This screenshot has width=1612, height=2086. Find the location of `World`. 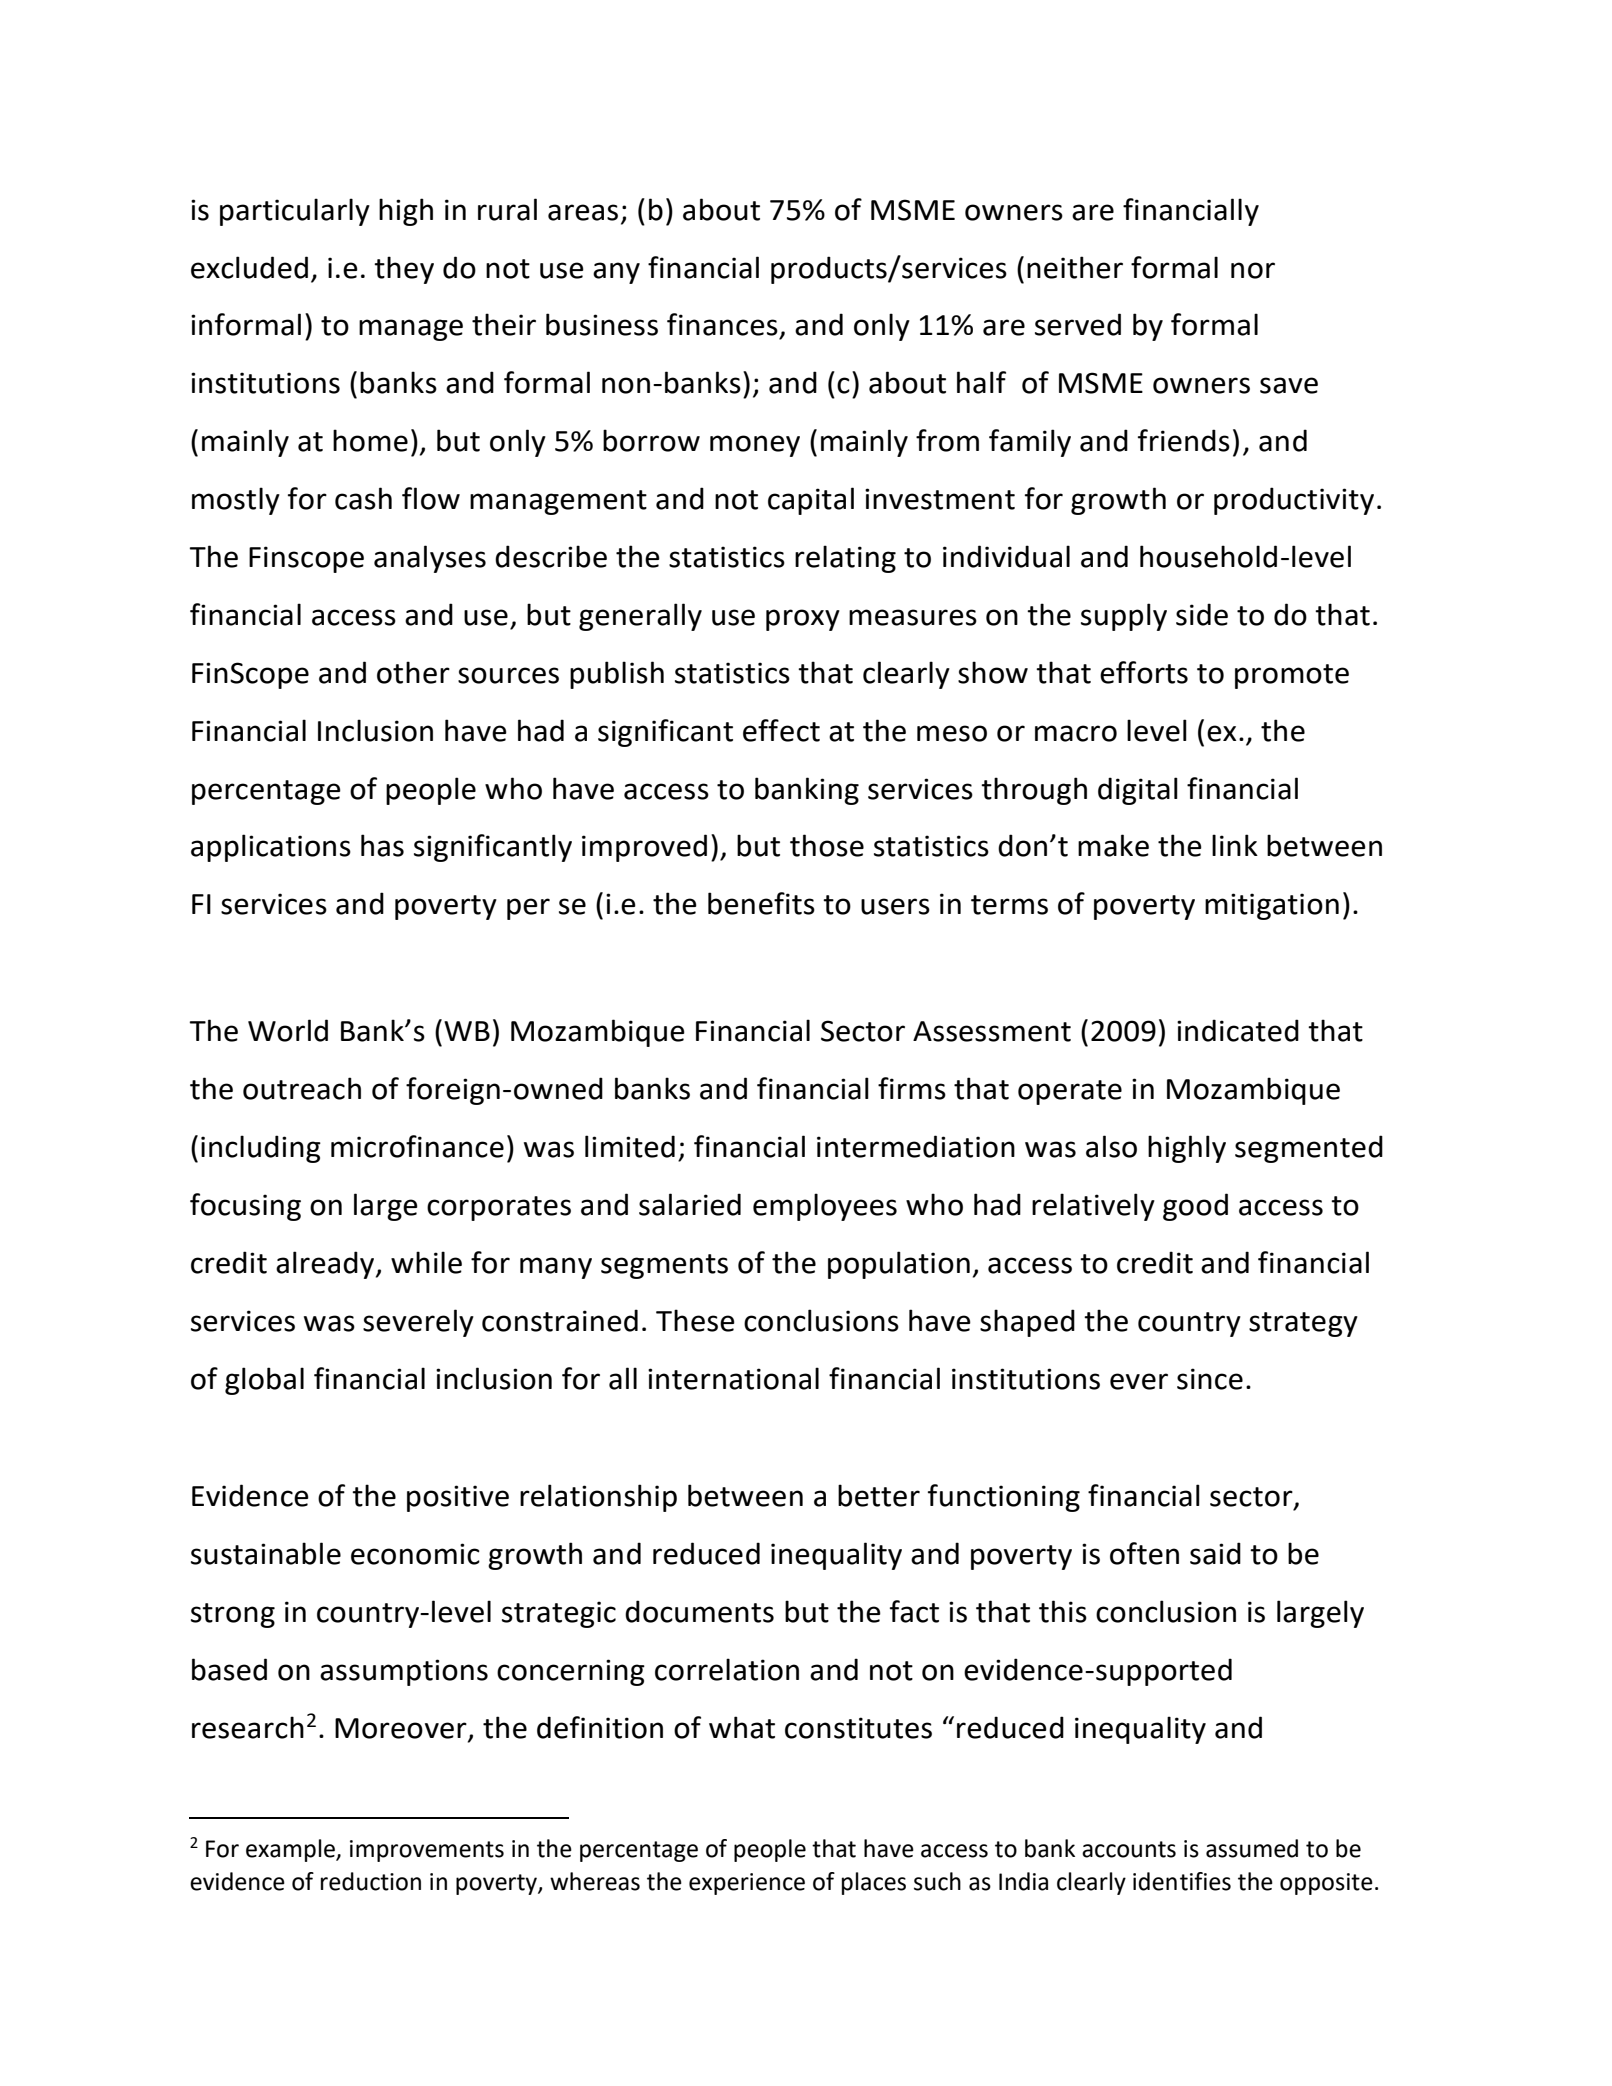

World is located at coordinates (288, 1030).
